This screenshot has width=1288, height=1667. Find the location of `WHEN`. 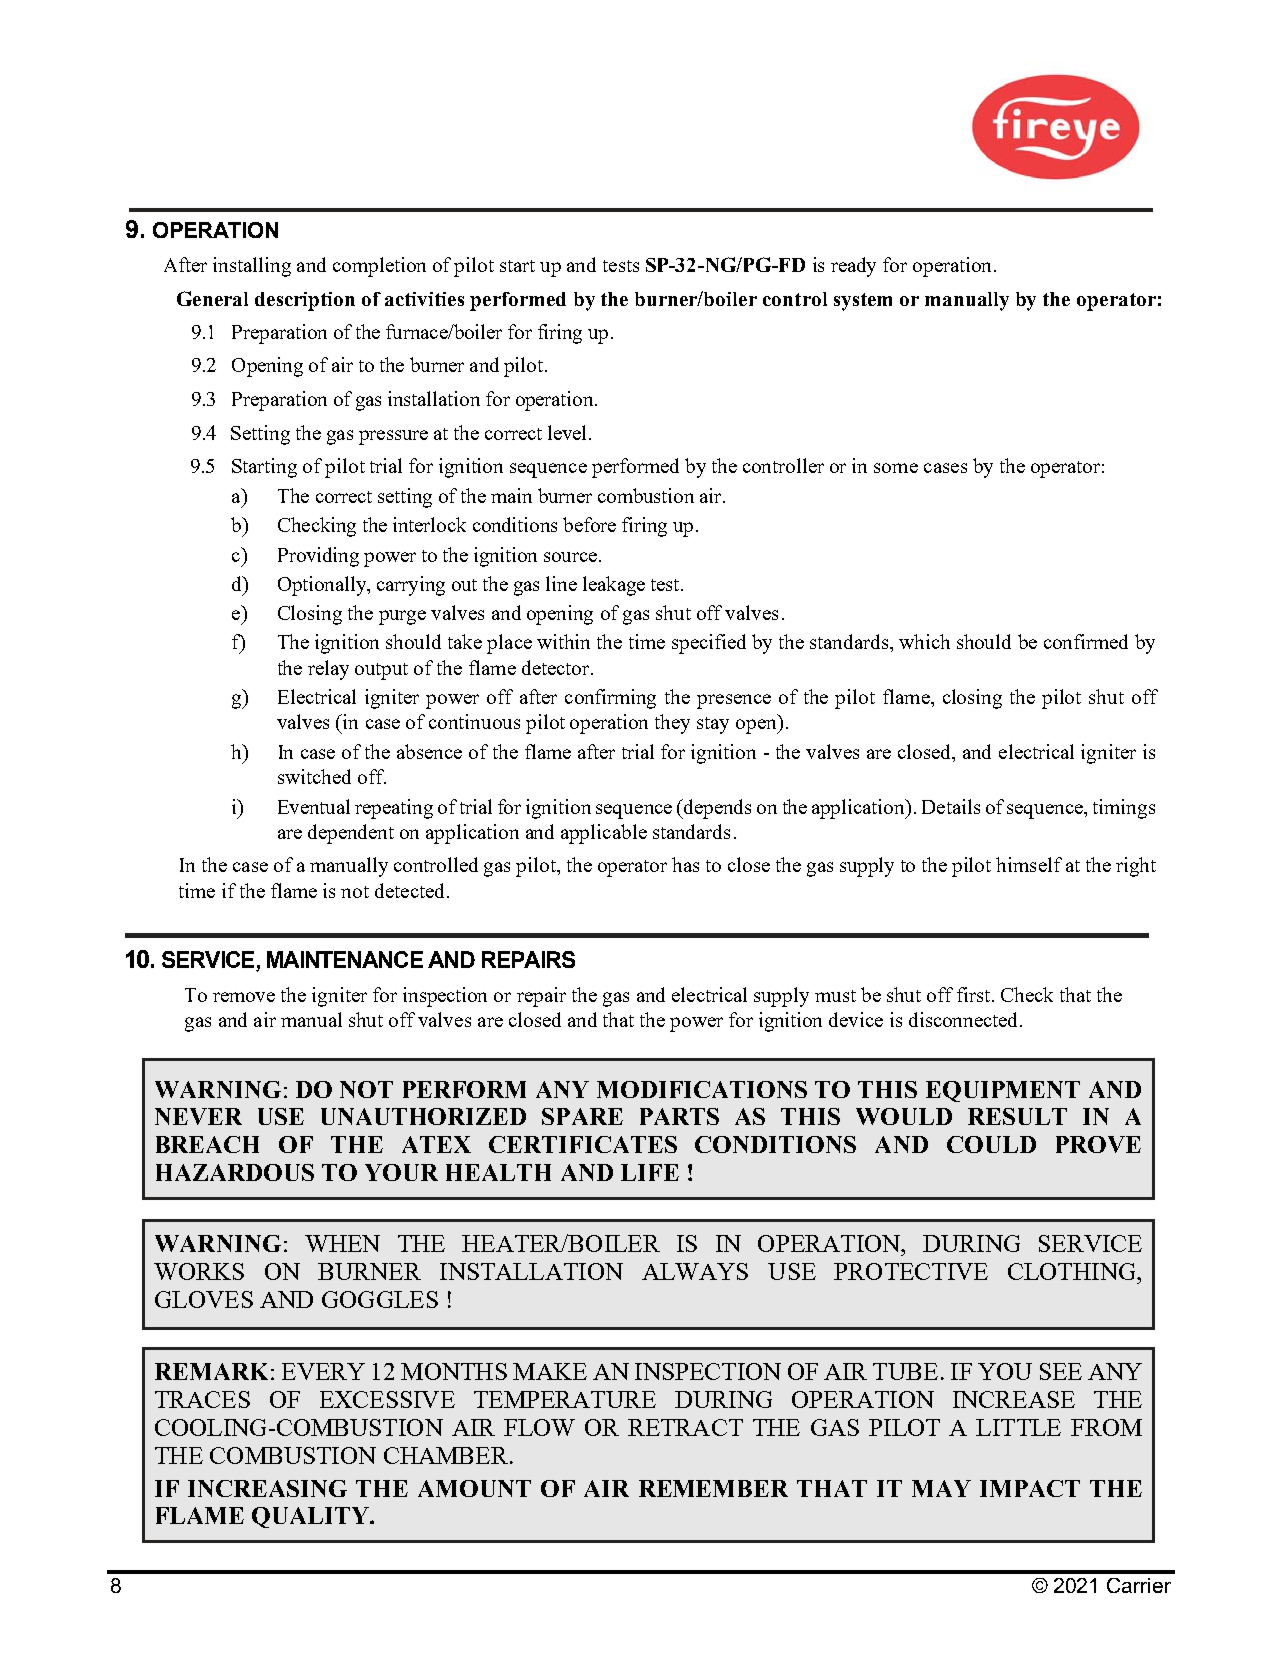

WHEN is located at coordinates (342, 1243).
